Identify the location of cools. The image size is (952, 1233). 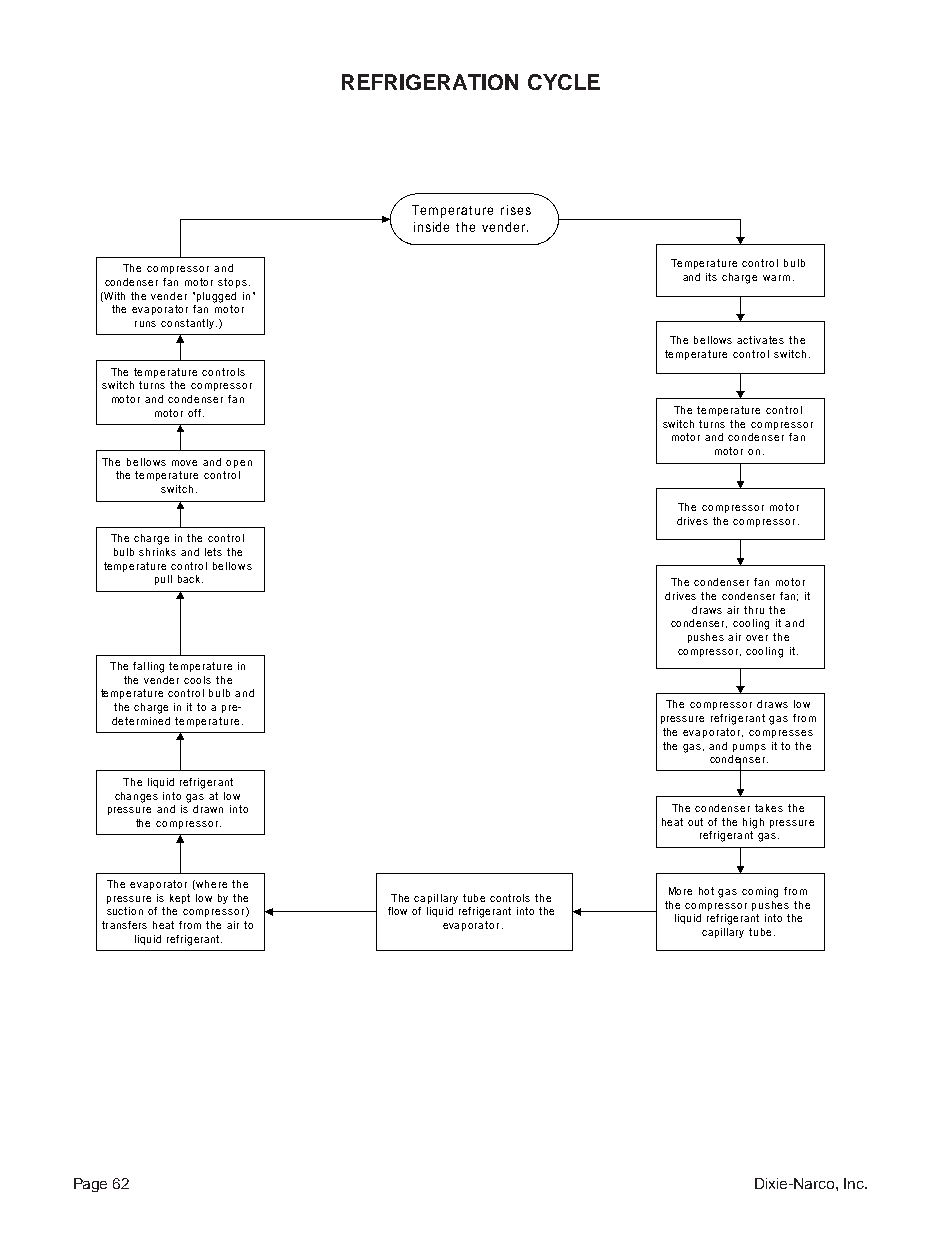
(197, 680).
